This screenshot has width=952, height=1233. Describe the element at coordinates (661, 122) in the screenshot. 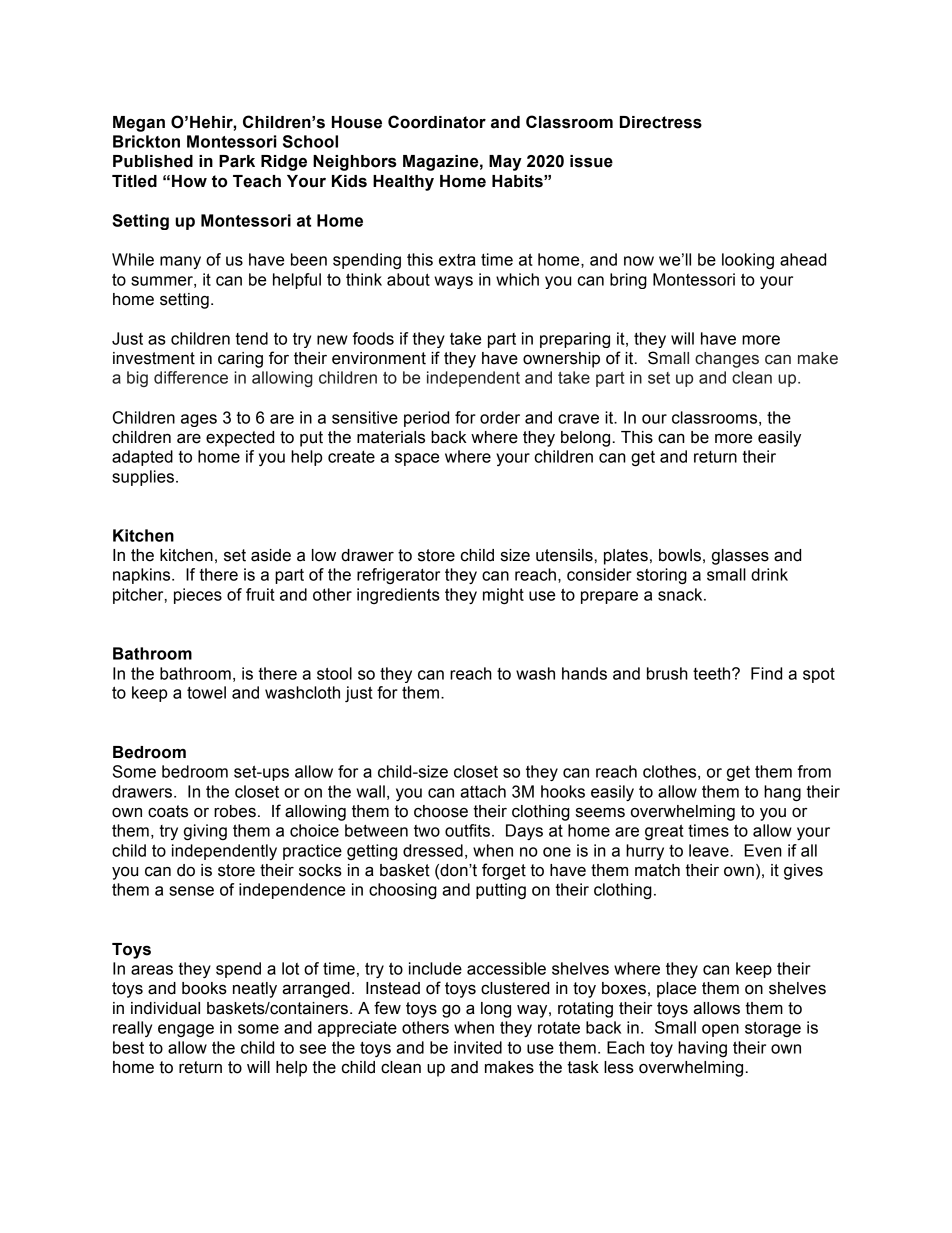

I see `Directress` at that location.
